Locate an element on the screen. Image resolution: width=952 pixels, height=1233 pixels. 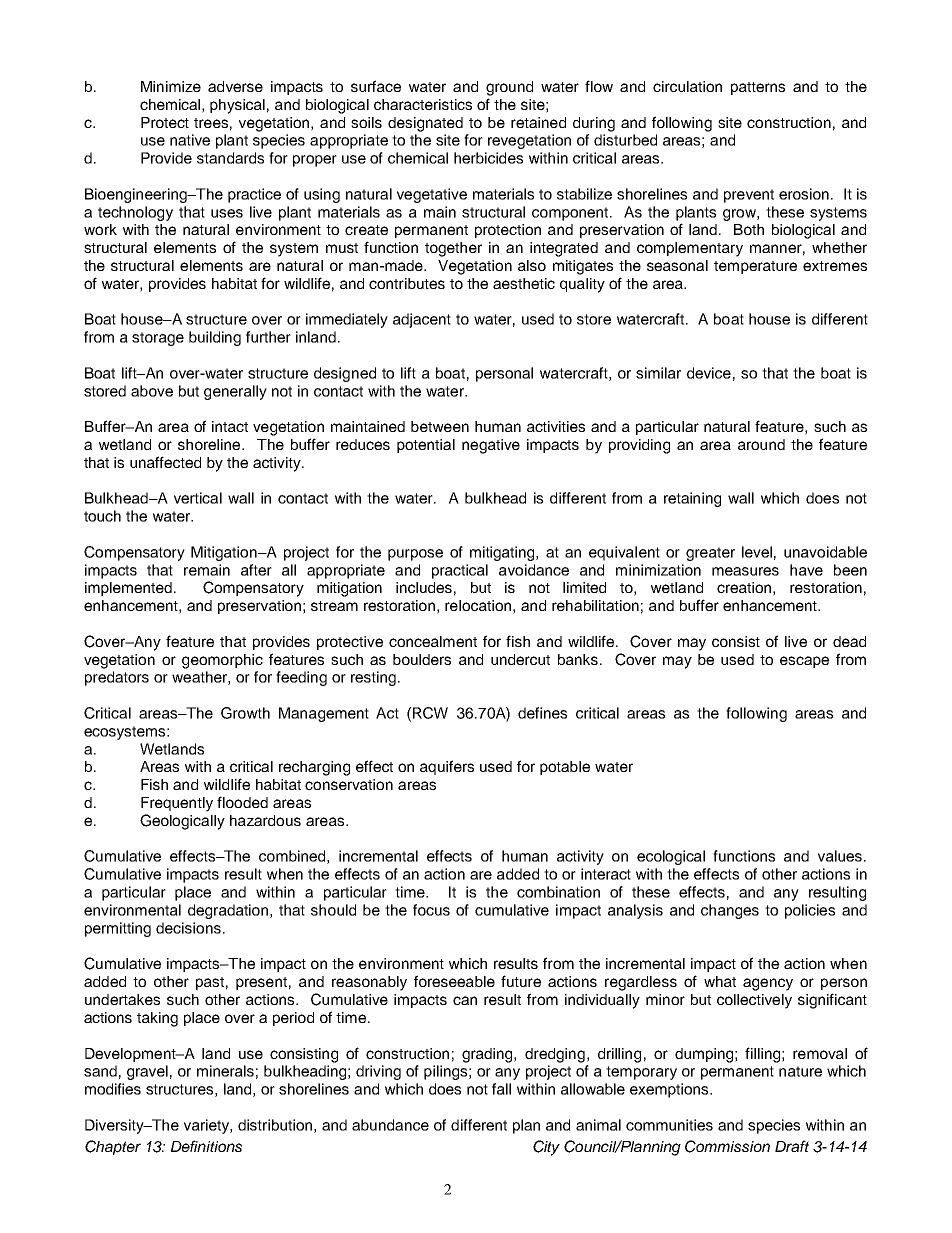
Draft is located at coordinates (792, 1146).
